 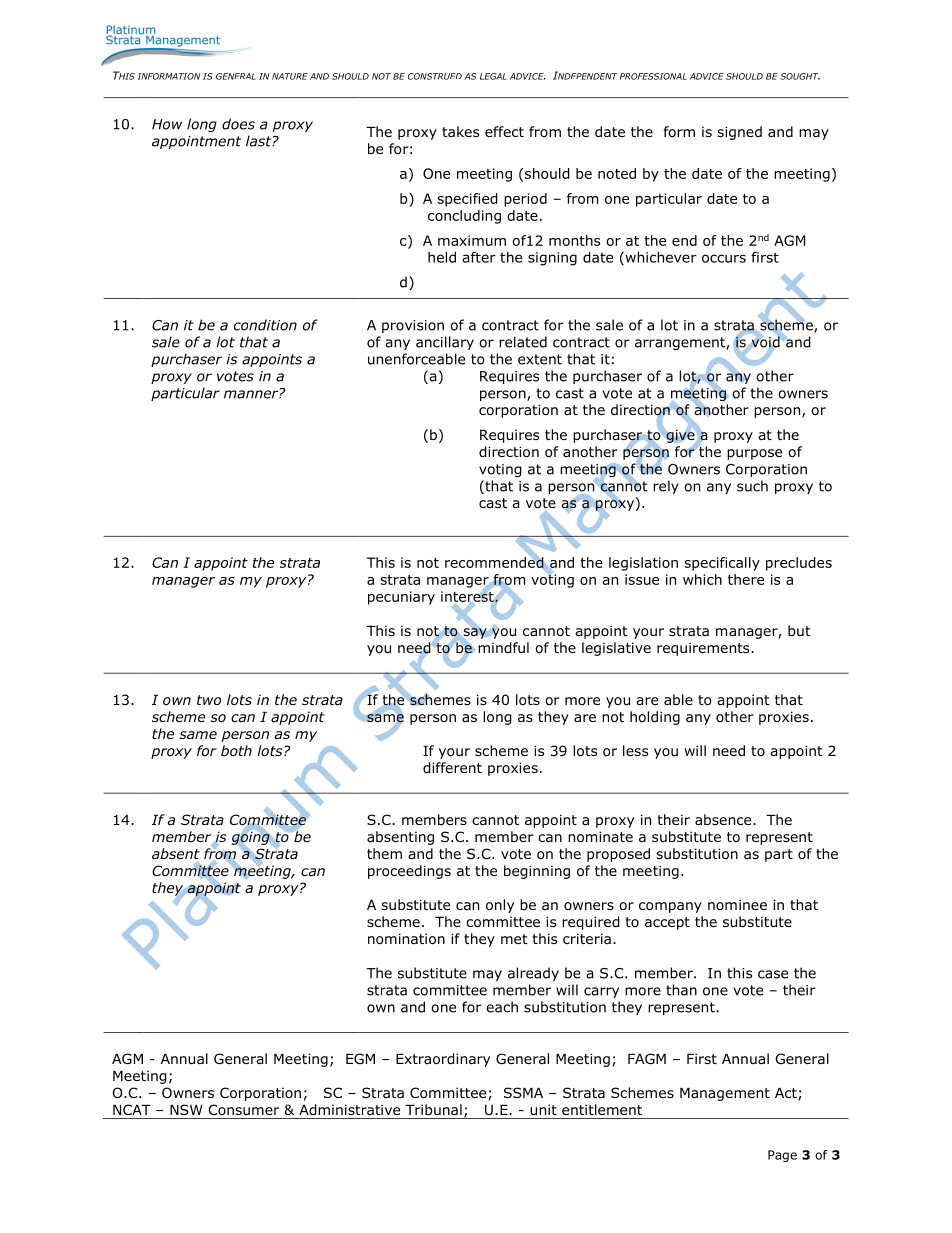 I want to click on signed, so click(x=739, y=133).
